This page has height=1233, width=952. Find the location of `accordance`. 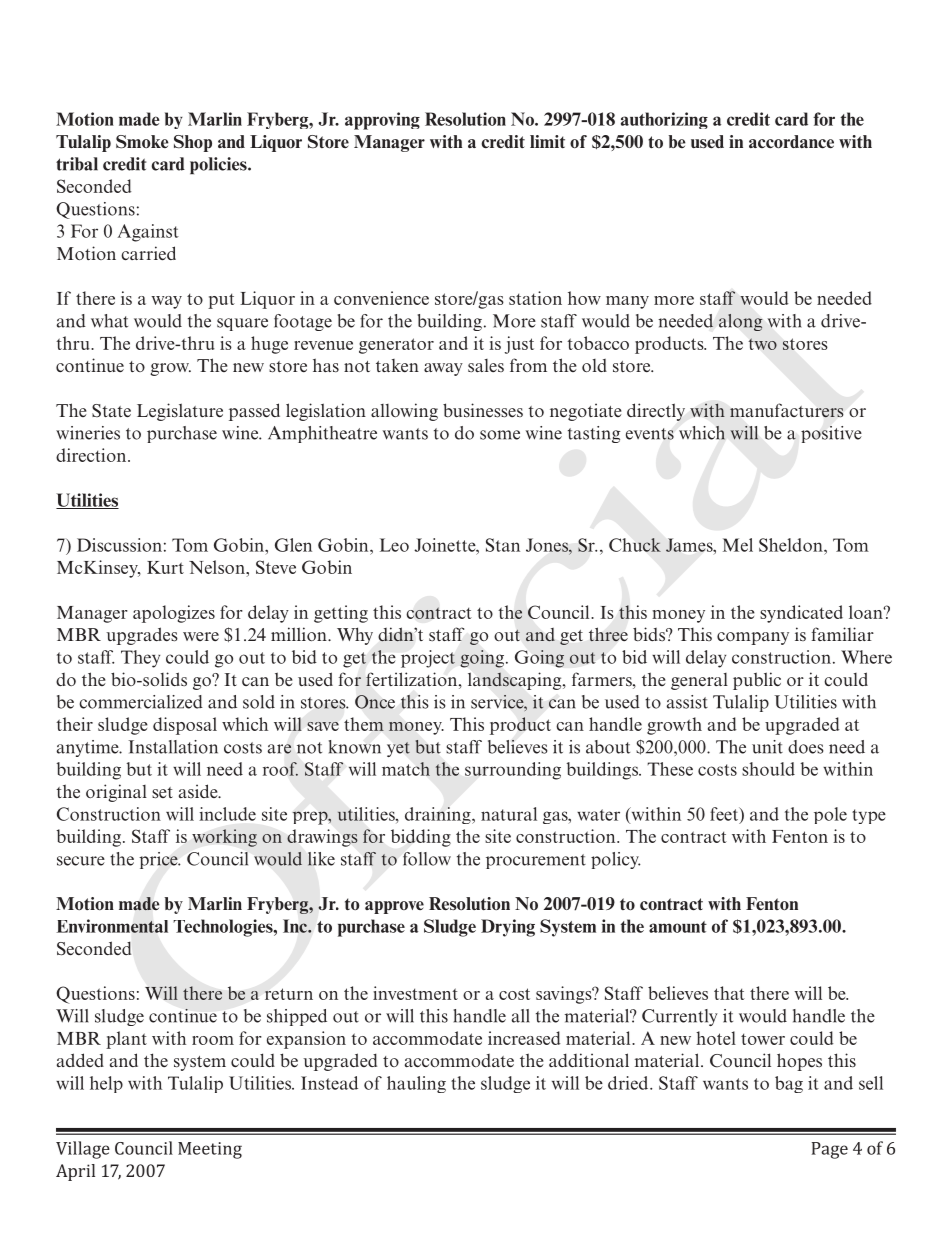

accordance is located at coordinates (791, 142).
